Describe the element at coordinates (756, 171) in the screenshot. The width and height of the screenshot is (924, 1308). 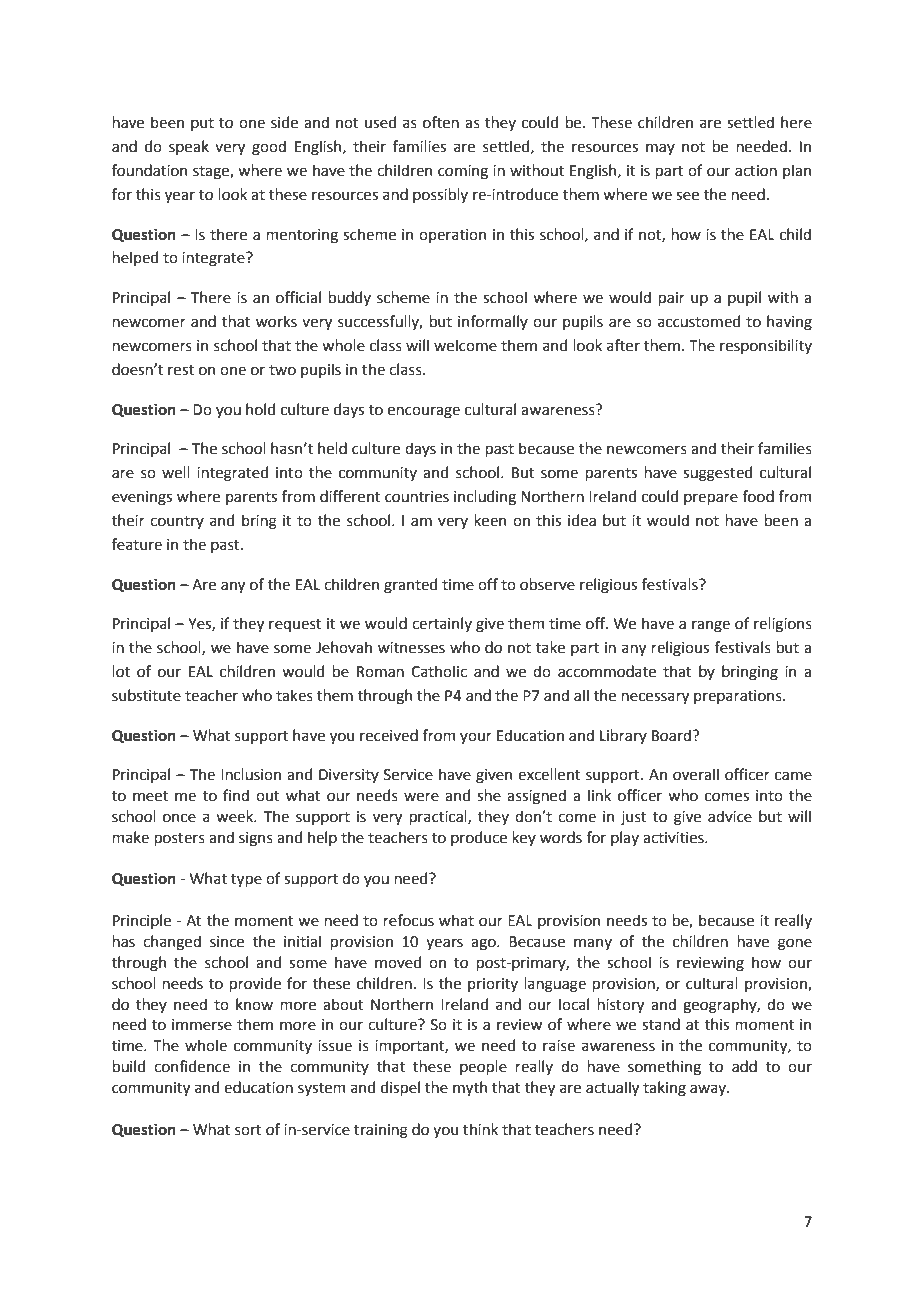
I see `action` at that location.
